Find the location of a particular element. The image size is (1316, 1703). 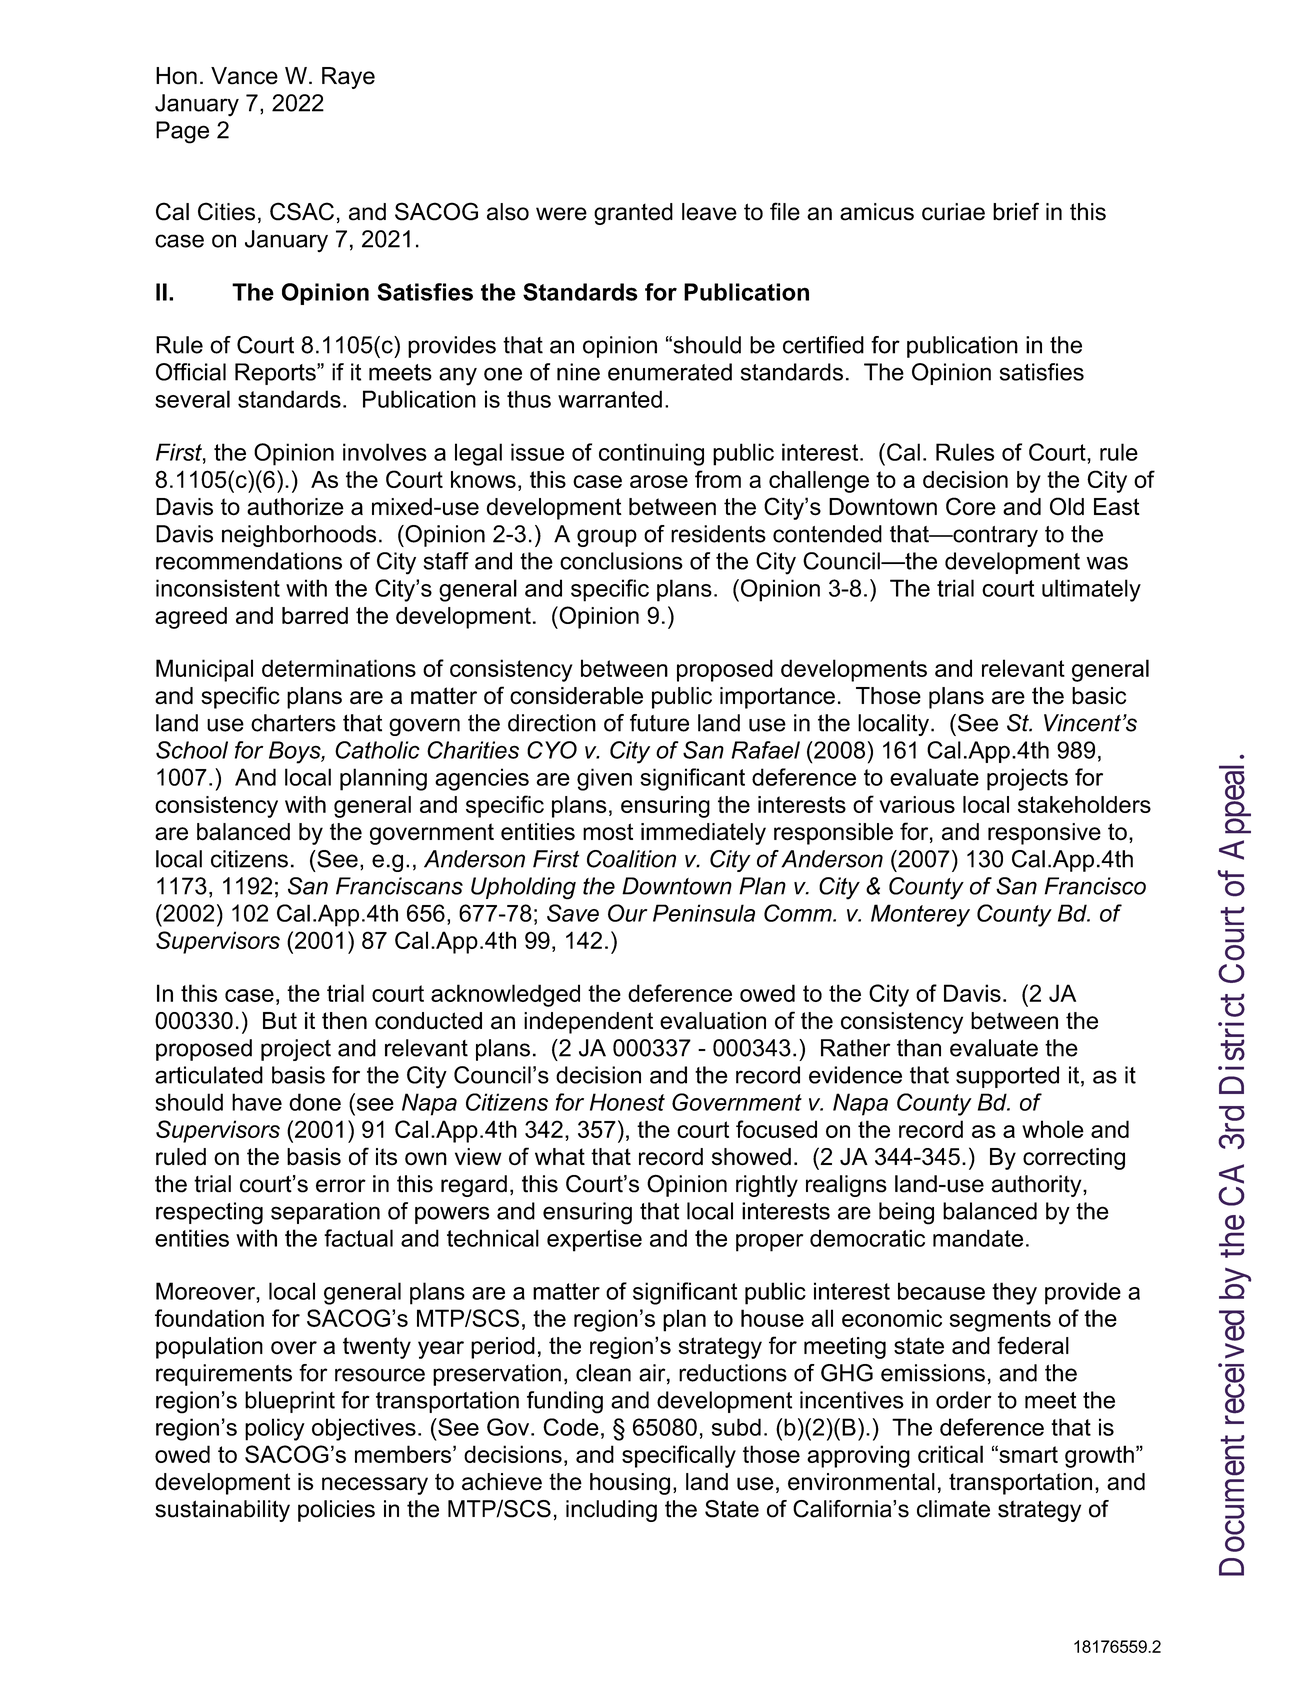

charters is located at coordinates (293, 723).
